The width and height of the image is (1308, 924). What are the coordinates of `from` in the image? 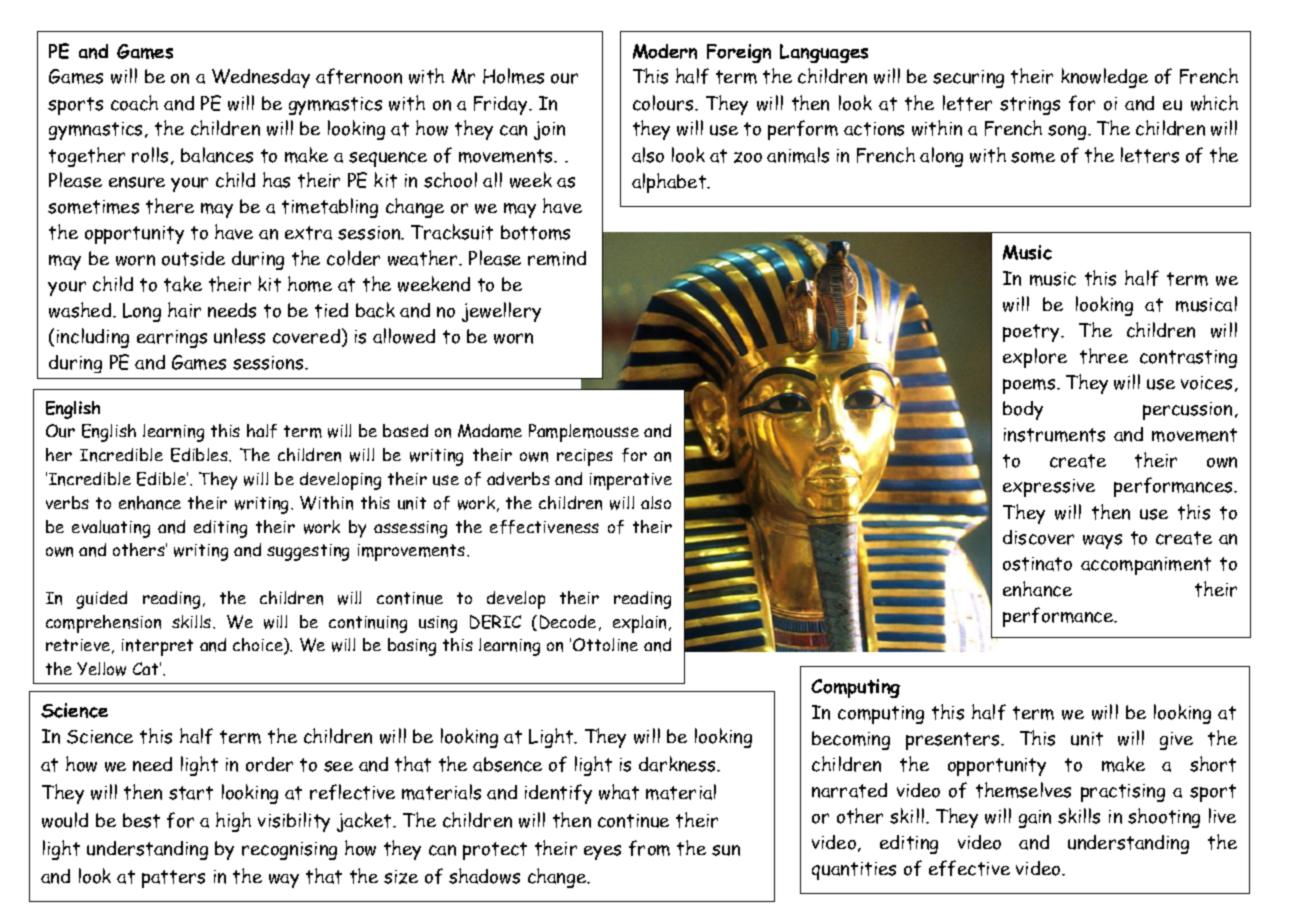 It's located at (649, 848).
